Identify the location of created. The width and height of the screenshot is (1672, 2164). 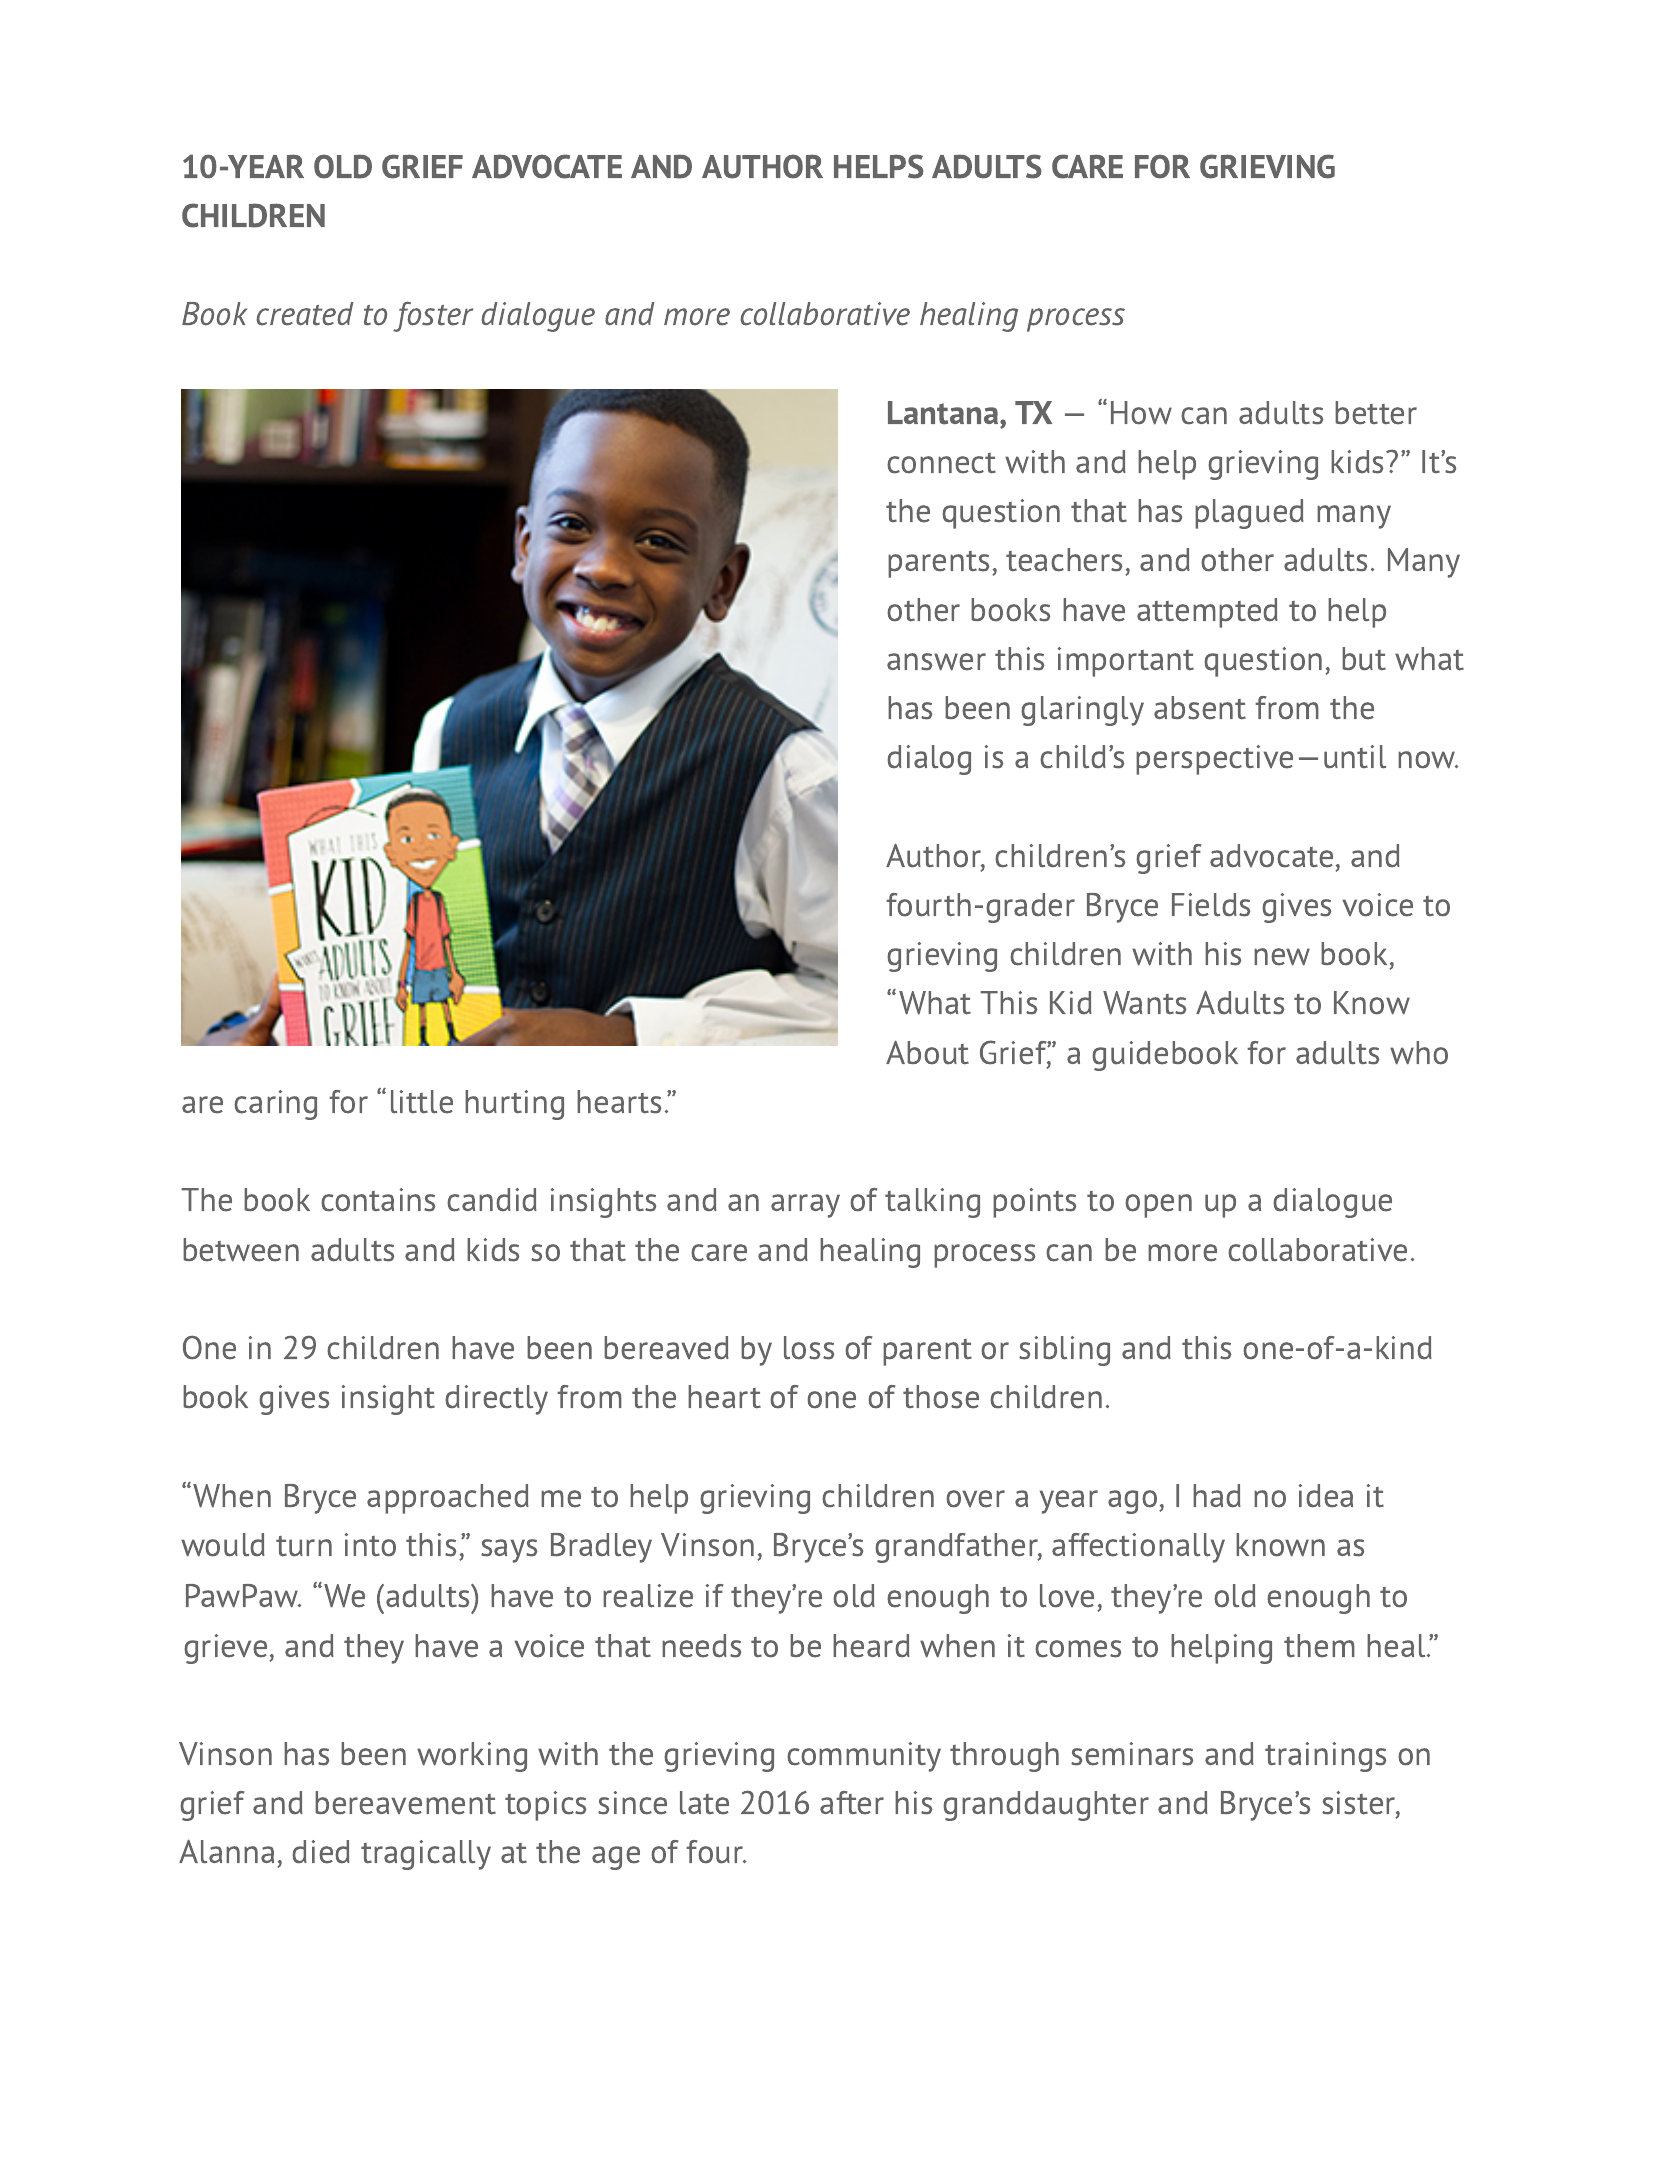
(305, 314).
